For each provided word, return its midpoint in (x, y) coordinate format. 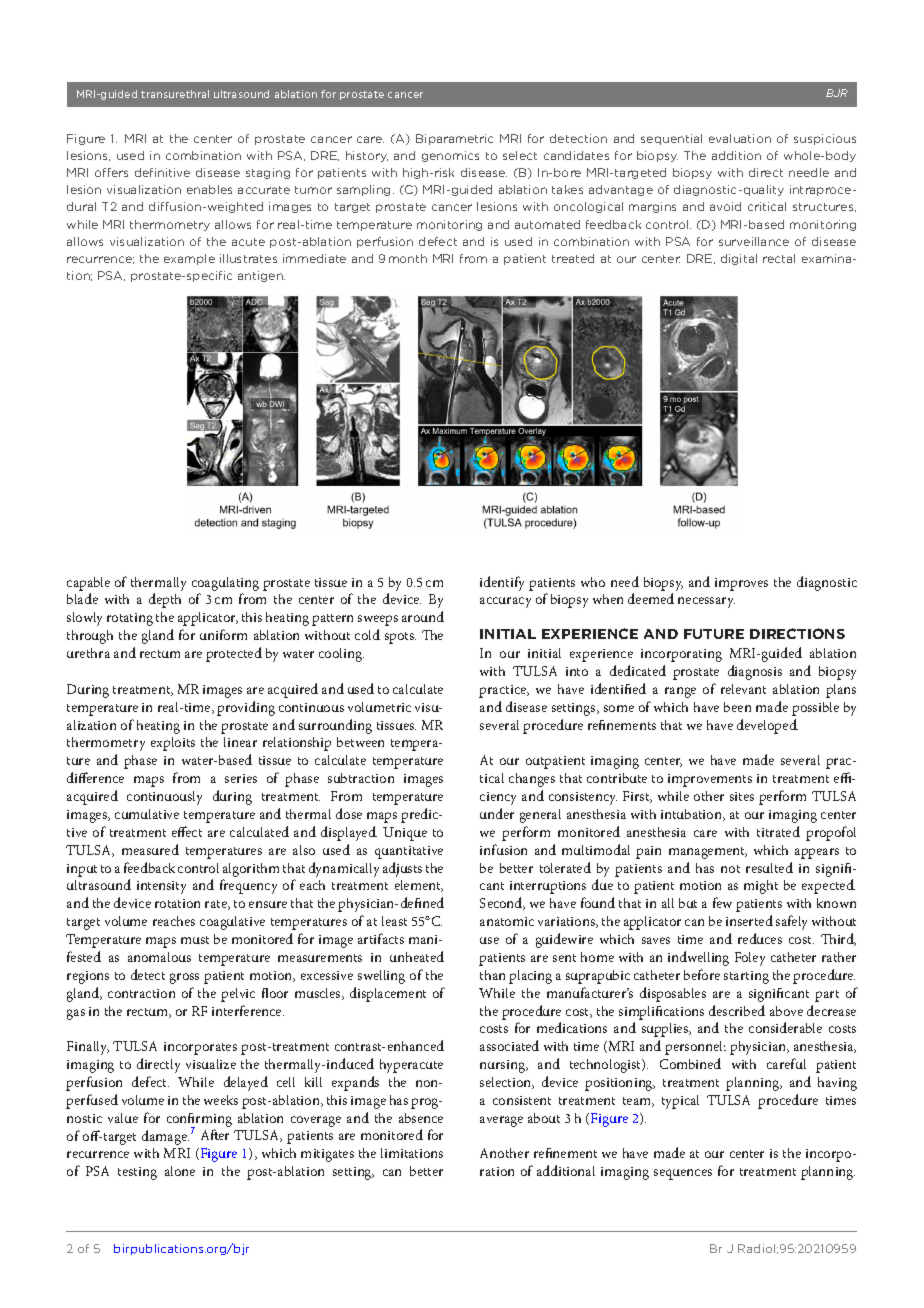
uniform (223, 634)
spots (400, 638)
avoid (725, 206)
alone (180, 1171)
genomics (450, 156)
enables (209, 189)
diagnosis (755, 672)
